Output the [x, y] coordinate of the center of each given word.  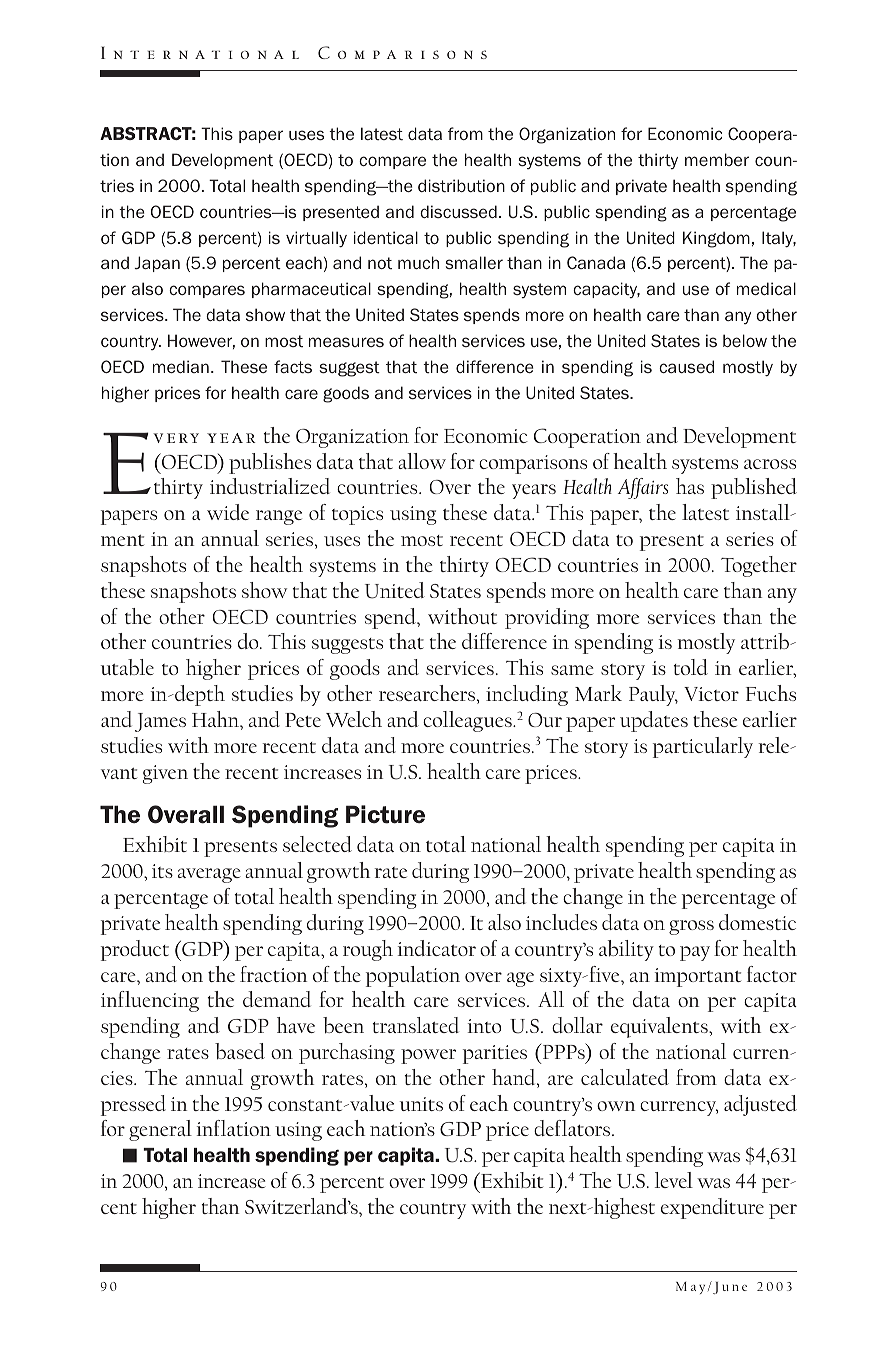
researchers [428, 694]
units [421, 1104]
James [160, 722]
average [209, 875]
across [770, 464]
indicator [437, 948]
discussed [458, 211]
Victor [711, 694]
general [160, 1130]
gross [691, 927]
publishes [270, 463]
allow [422, 461]
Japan [157, 264]
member [717, 159]
